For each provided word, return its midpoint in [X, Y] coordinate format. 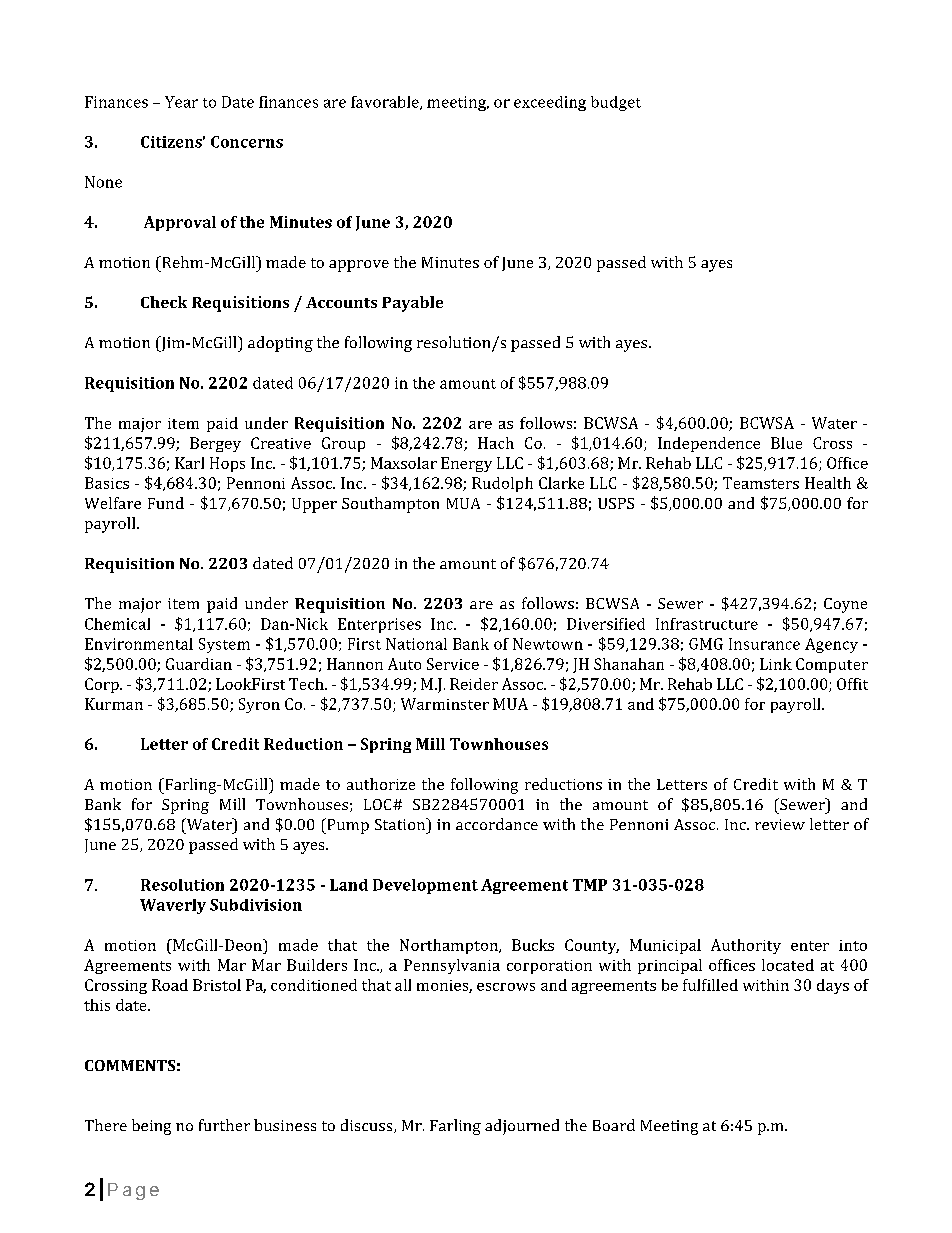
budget [616, 103]
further [224, 1125]
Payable [412, 304]
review [780, 824]
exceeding [550, 103]
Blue [786, 443]
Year [181, 102]
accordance [497, 824]
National [416, 644]
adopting [280, 344]
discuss [368, 1126]
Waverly [173, 906]
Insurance [764, 644]
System [224, 645]
